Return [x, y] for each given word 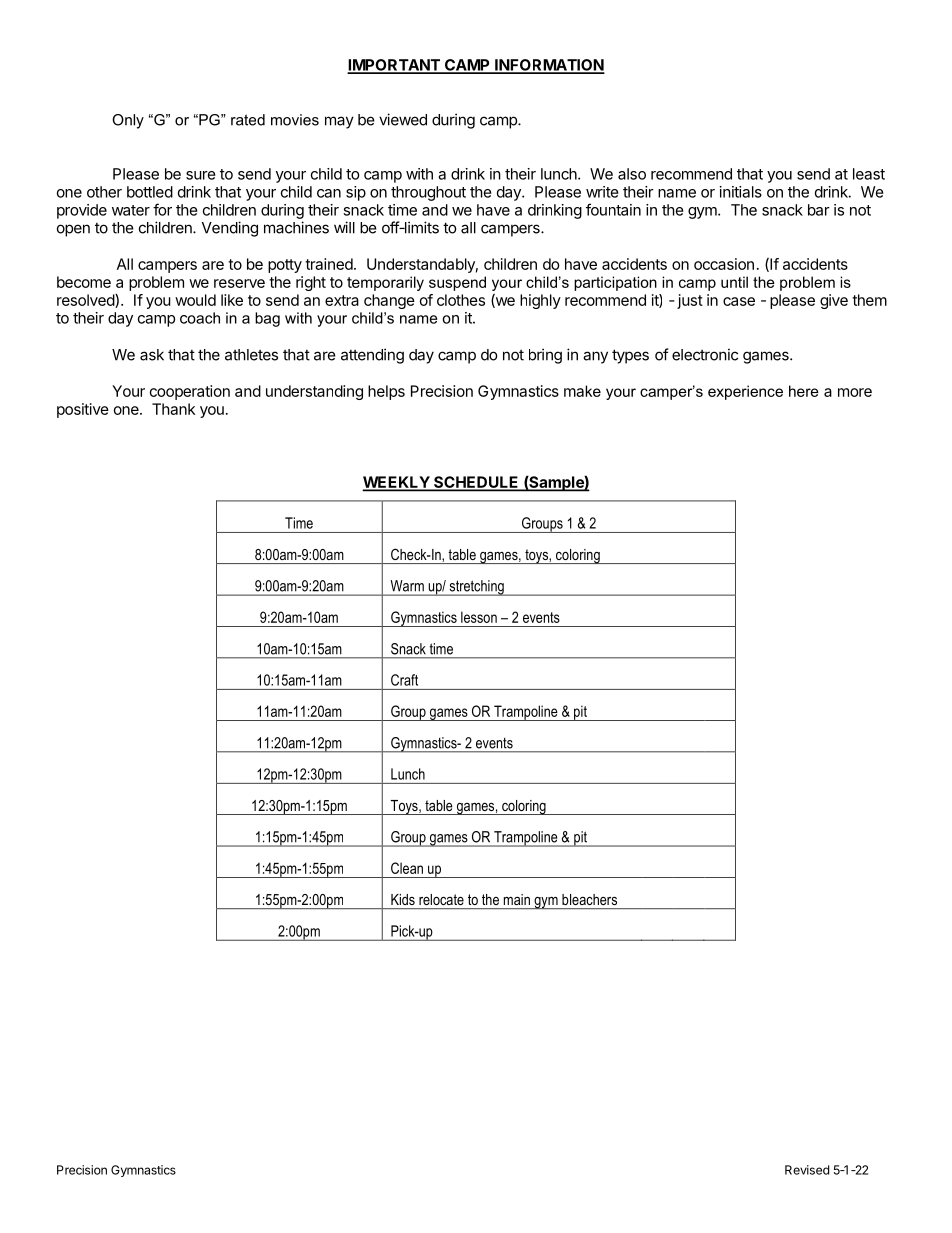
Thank [173, 409]
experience [745, 392]
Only [128, 121]
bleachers [589, 899]
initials [741, 192]
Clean [407, 868]
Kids [403, 899]
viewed [403, 119]
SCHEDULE [476, 483]
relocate [441, 899]
